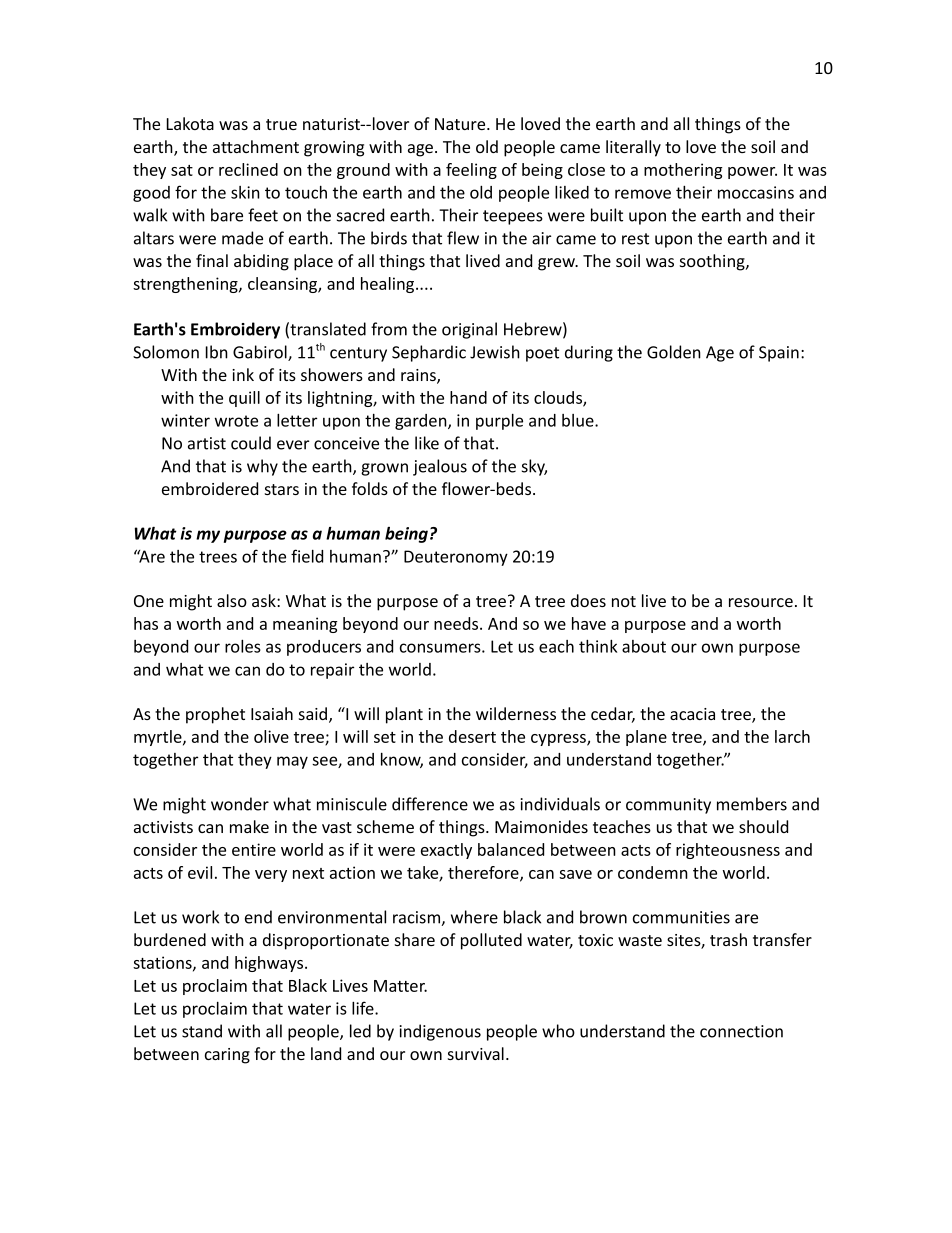  I want to click on attachment, so click(256, 146).
